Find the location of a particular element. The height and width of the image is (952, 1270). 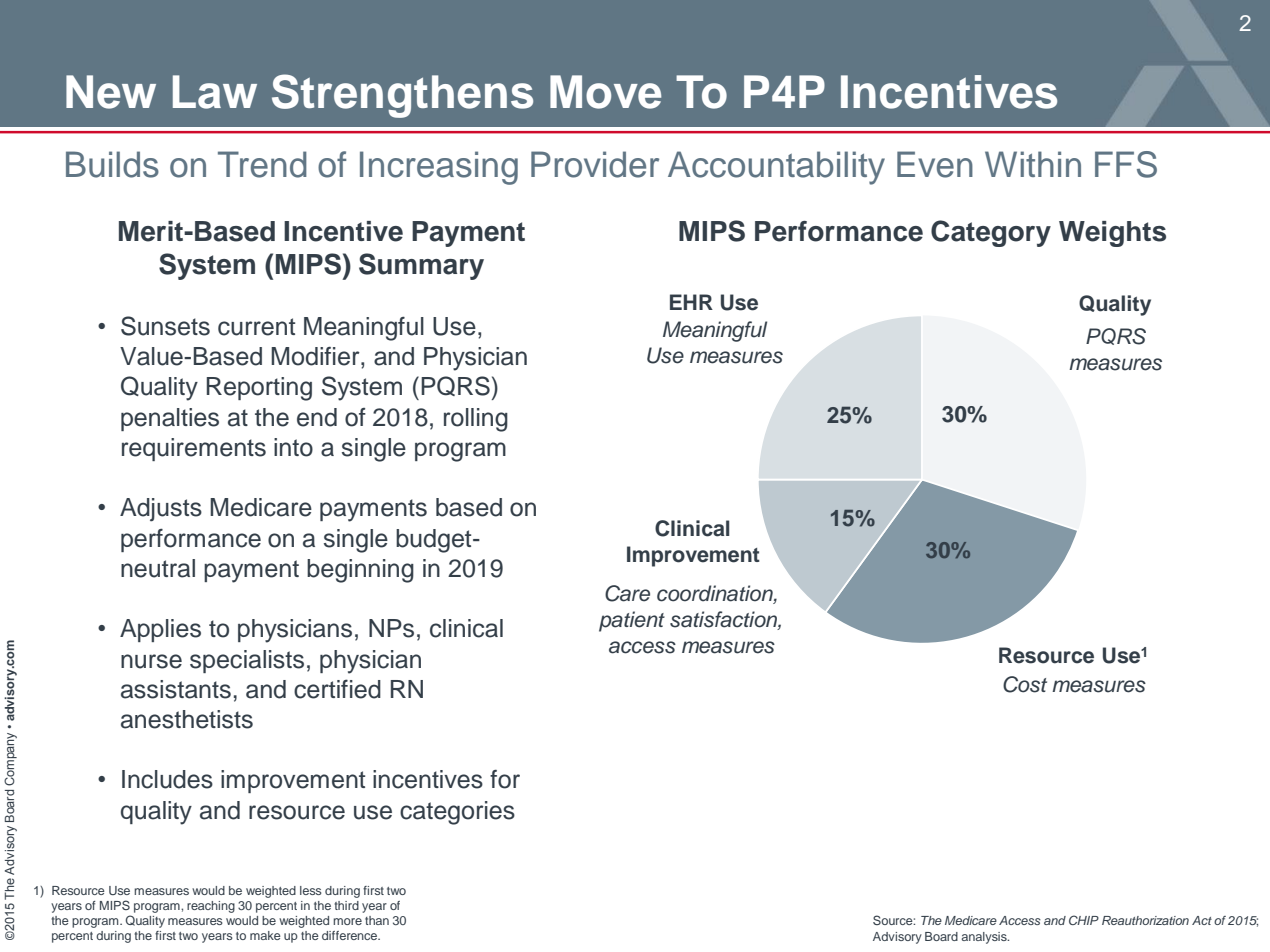

Move is located at coordinates (605, 92).
